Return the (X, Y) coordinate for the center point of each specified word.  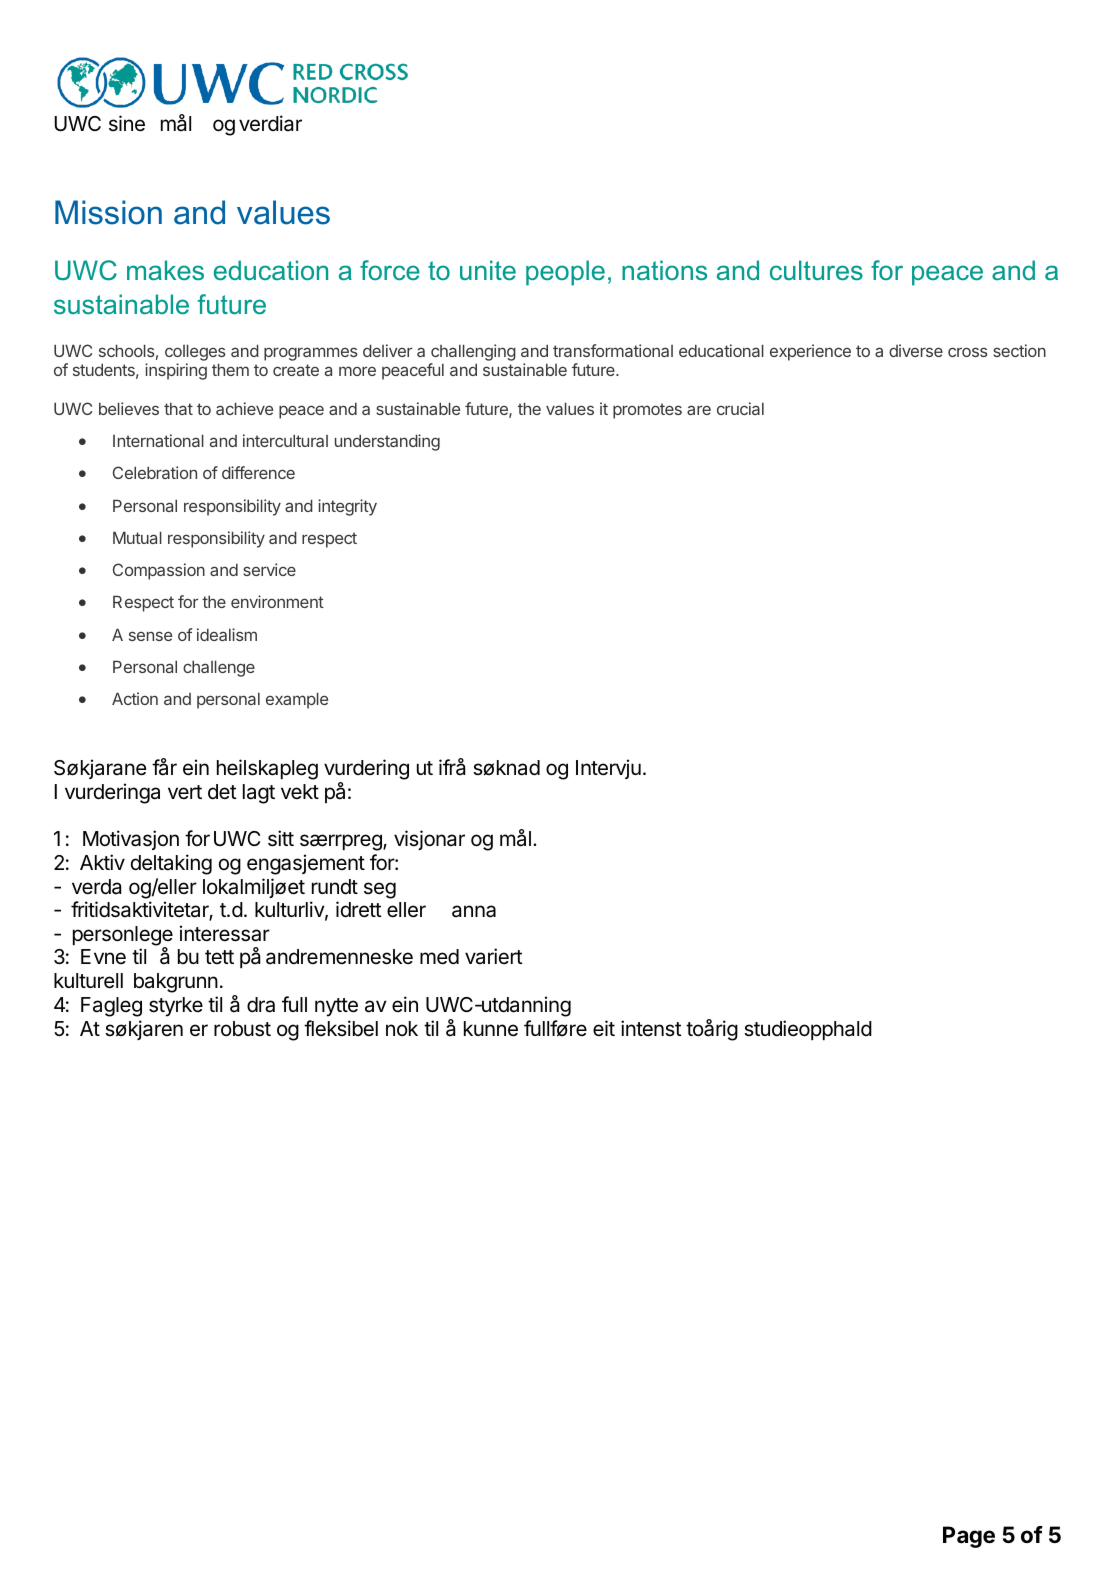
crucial (740, 408)
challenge (219, 668)
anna (474, 911)
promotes (647, 411)
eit (604, 1028)
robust (242, 1029)
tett (219, 957)
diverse (916, 350)
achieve (244, 408)
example (297, 700)
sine (127, 123)
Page (969, 1537)
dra (261, 1005)
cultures (816, 270)
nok (402, 1028)
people (565, 273)
